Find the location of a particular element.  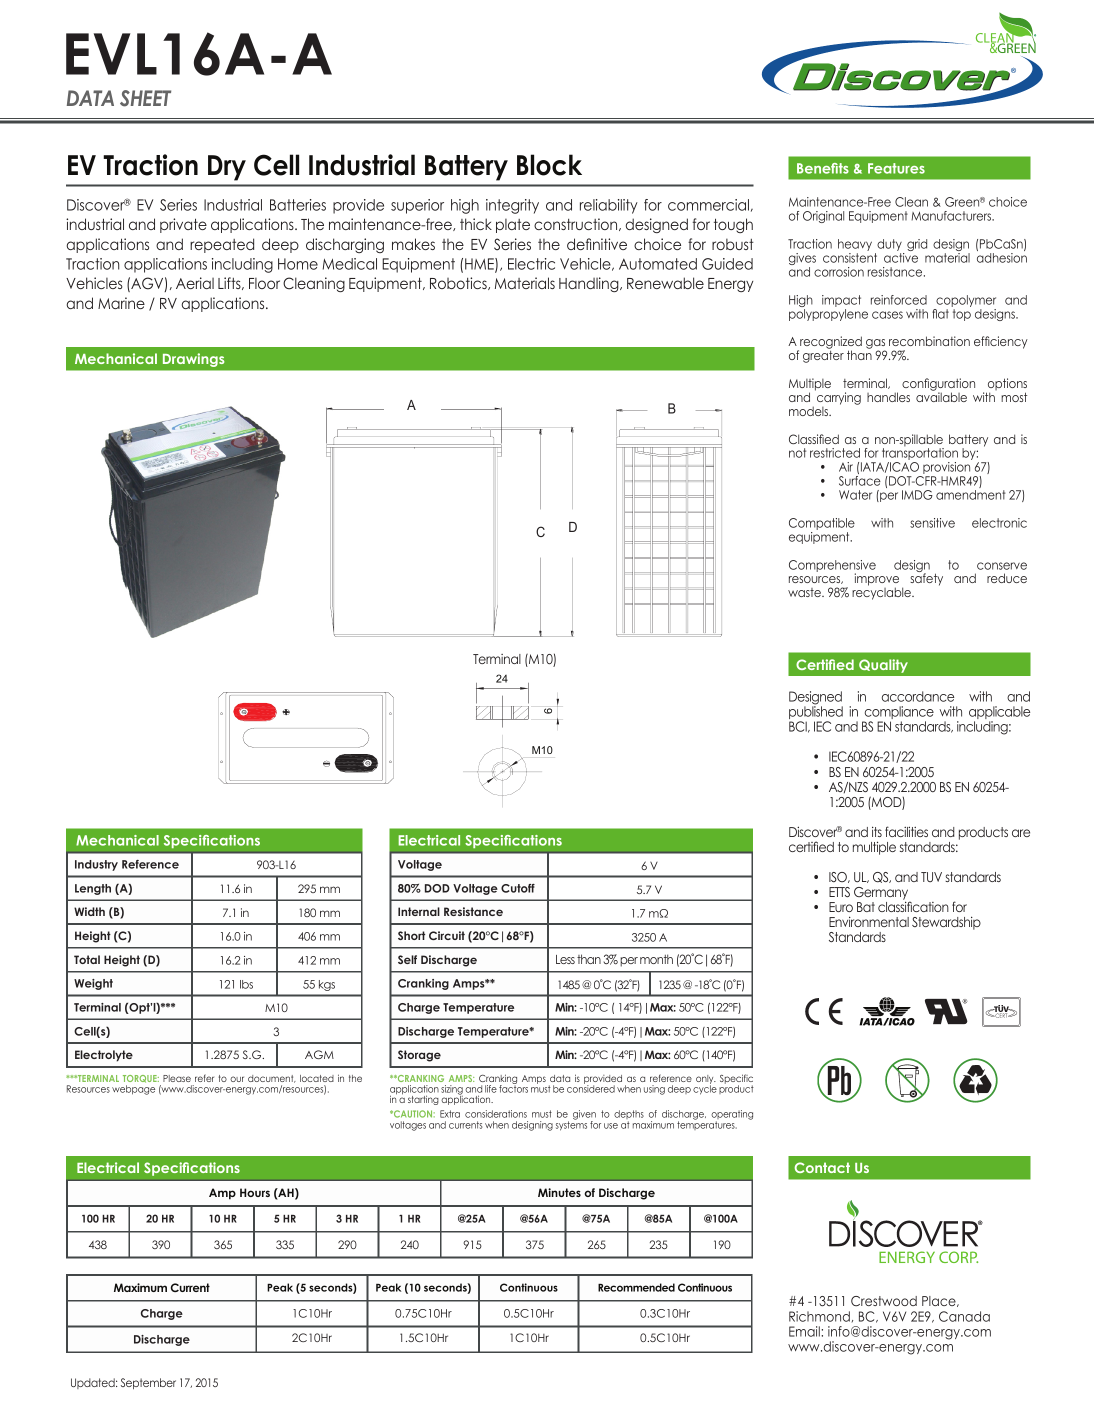

Recommended is located at coordinates (636, 1287).
